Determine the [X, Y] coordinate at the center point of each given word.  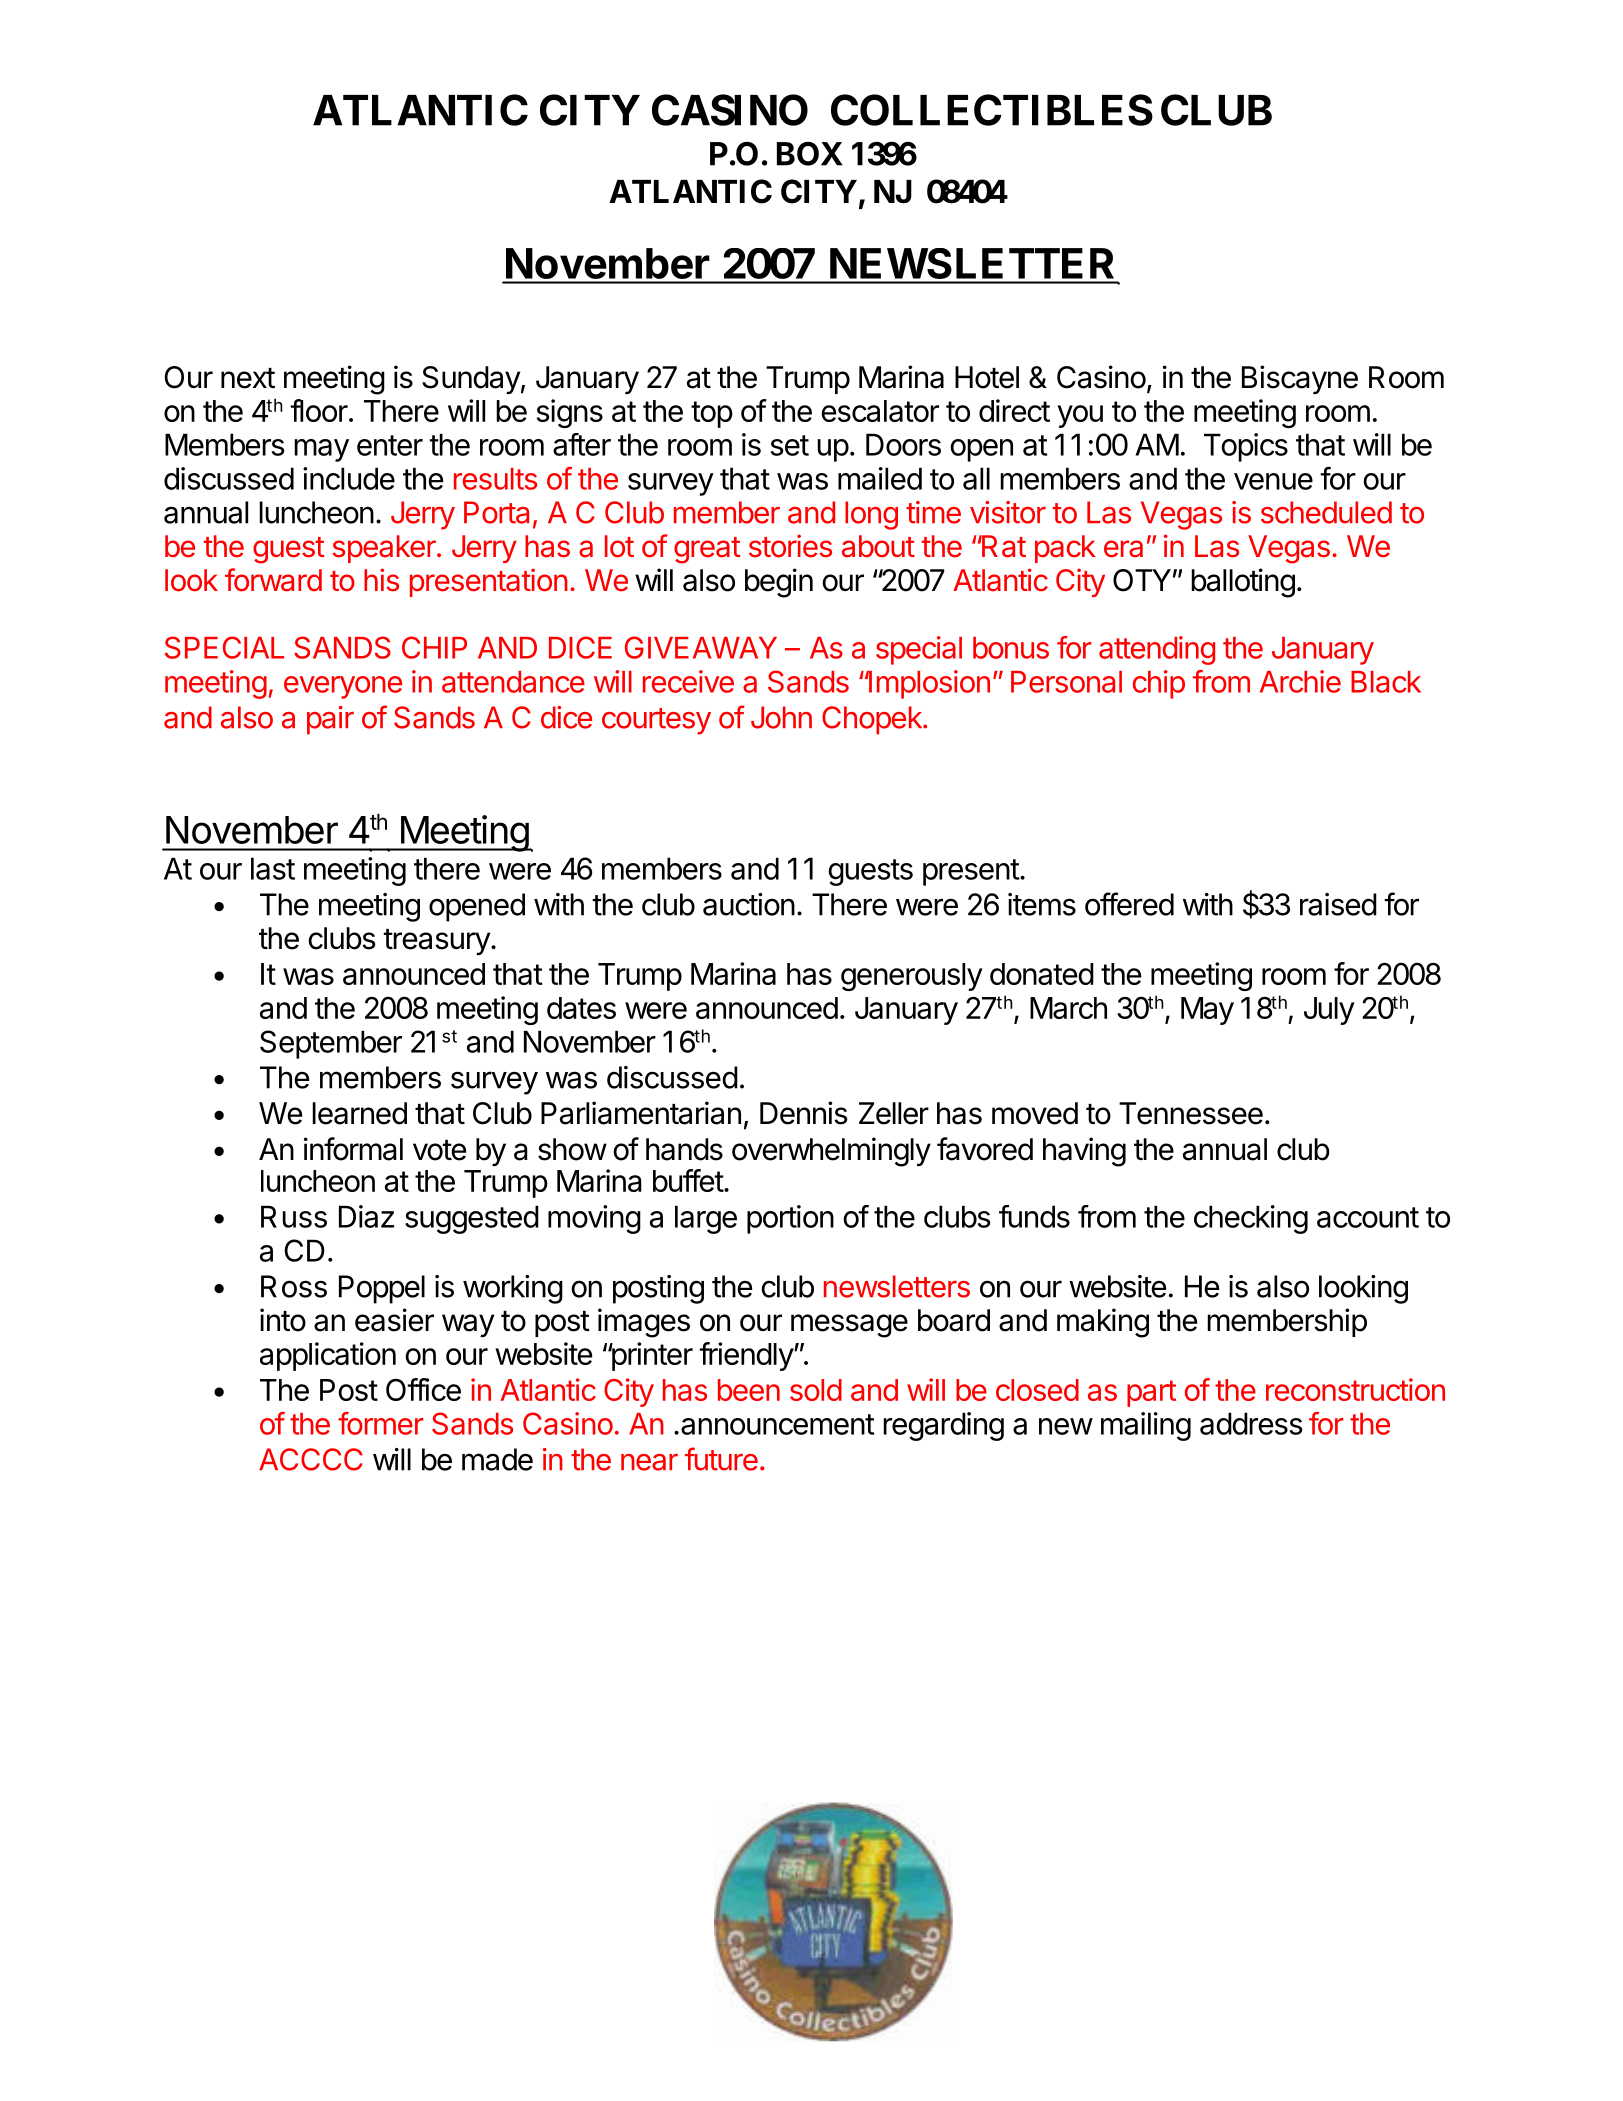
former [381, 1423]
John [781, 717]
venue [1273, 481]
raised [1338, 904]
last [273, 868]
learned [359, 1113]
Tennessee [1191, 1113]
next [248, 378]
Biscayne [1300, 379]
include [349, 478]
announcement [777, 1424]
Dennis [804, 1113]
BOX [810, 154]
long [871, 515]
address [1251, 1423]
